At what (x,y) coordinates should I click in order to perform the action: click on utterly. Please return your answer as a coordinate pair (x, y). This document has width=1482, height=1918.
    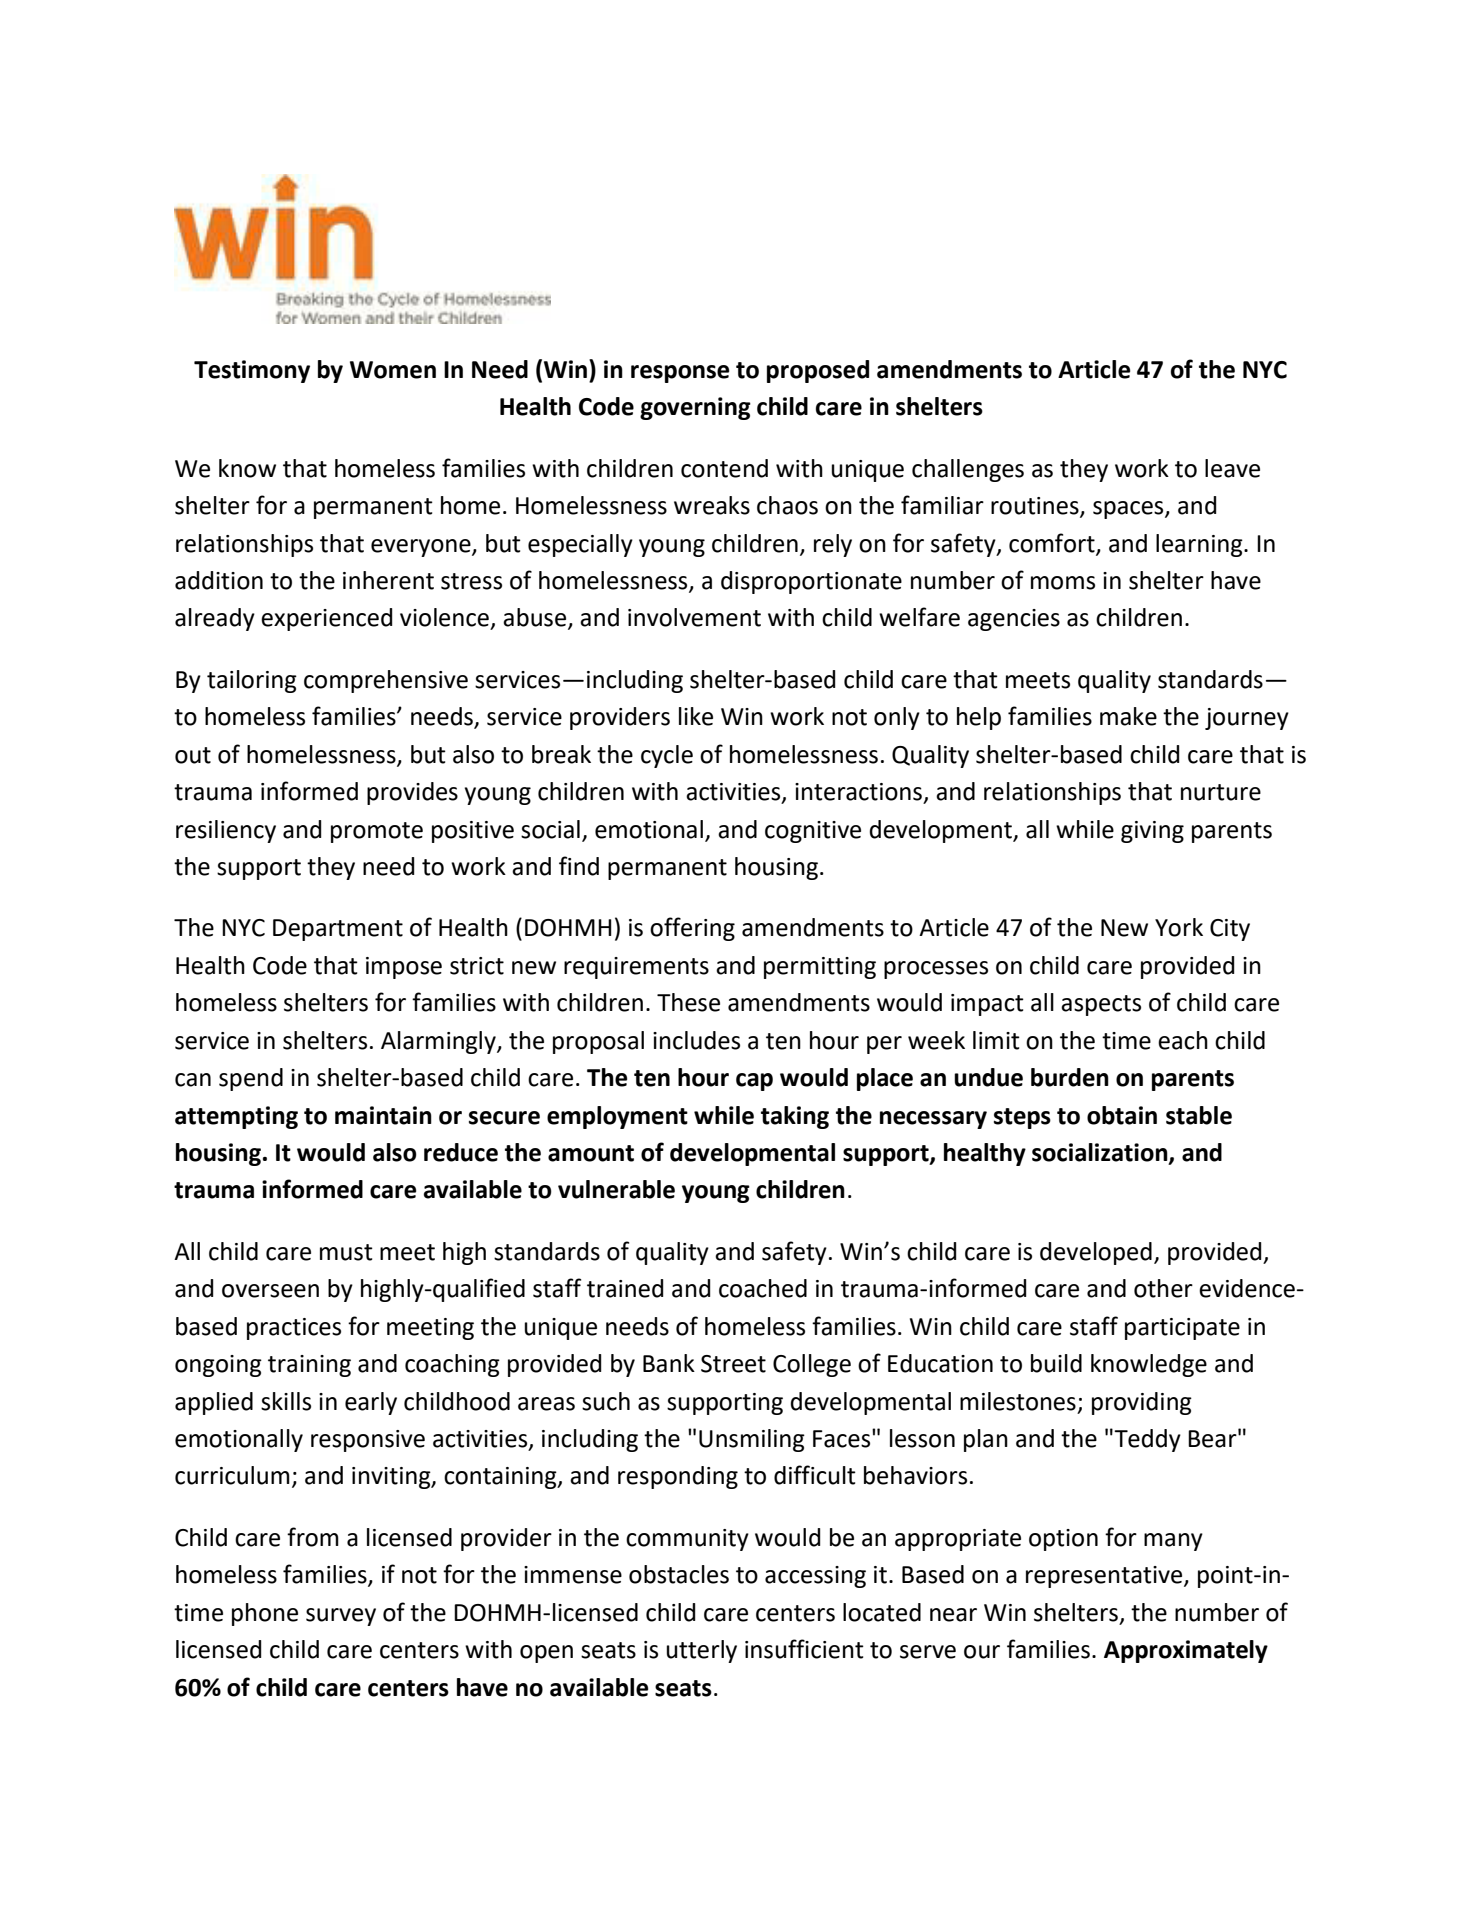
    Looking at the image, I should click on (702, 1651).
